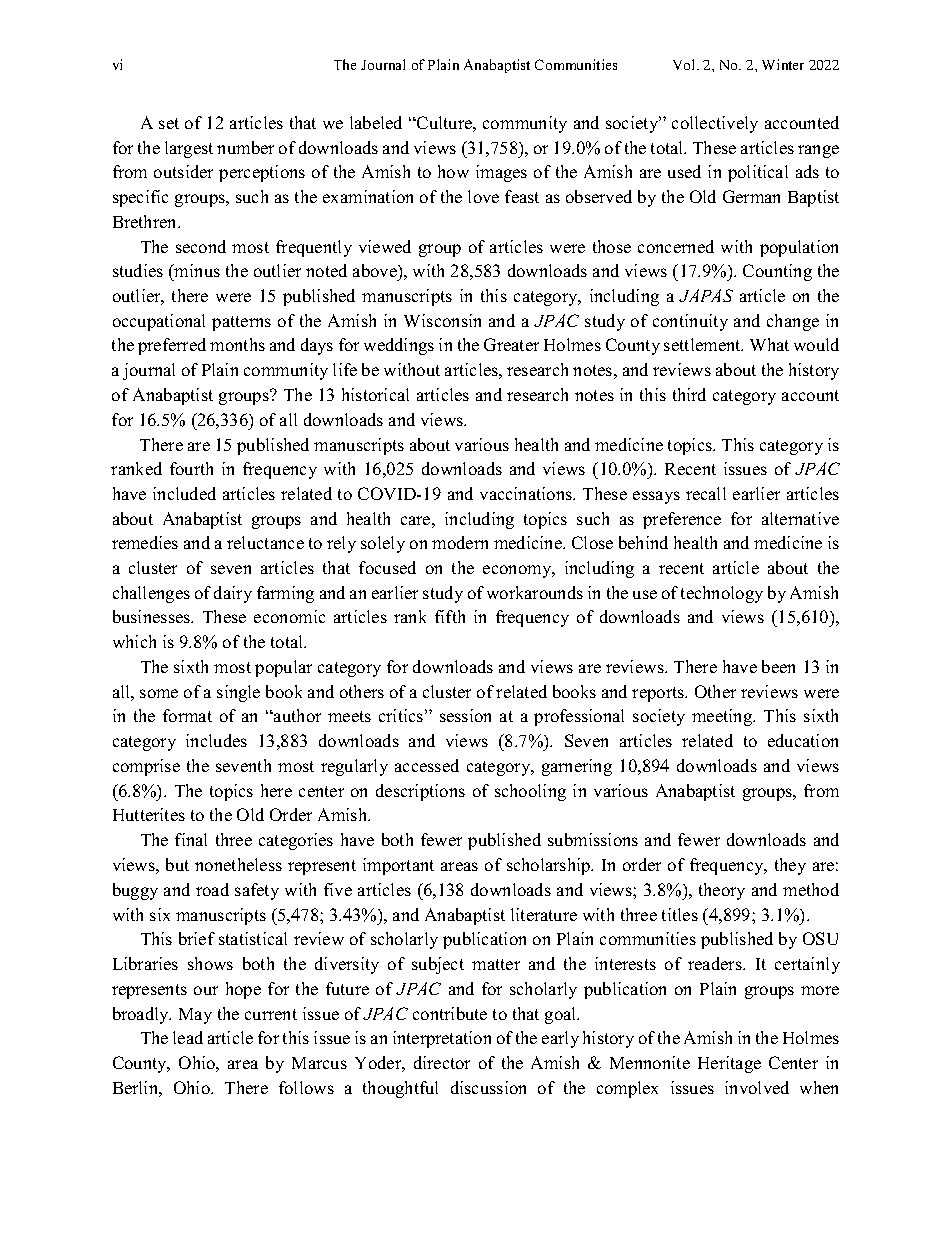 This screenshot has height=1233, width=952. Describe the element at coordinates (245, 147) in the screenshot. I see `number` at that location.
